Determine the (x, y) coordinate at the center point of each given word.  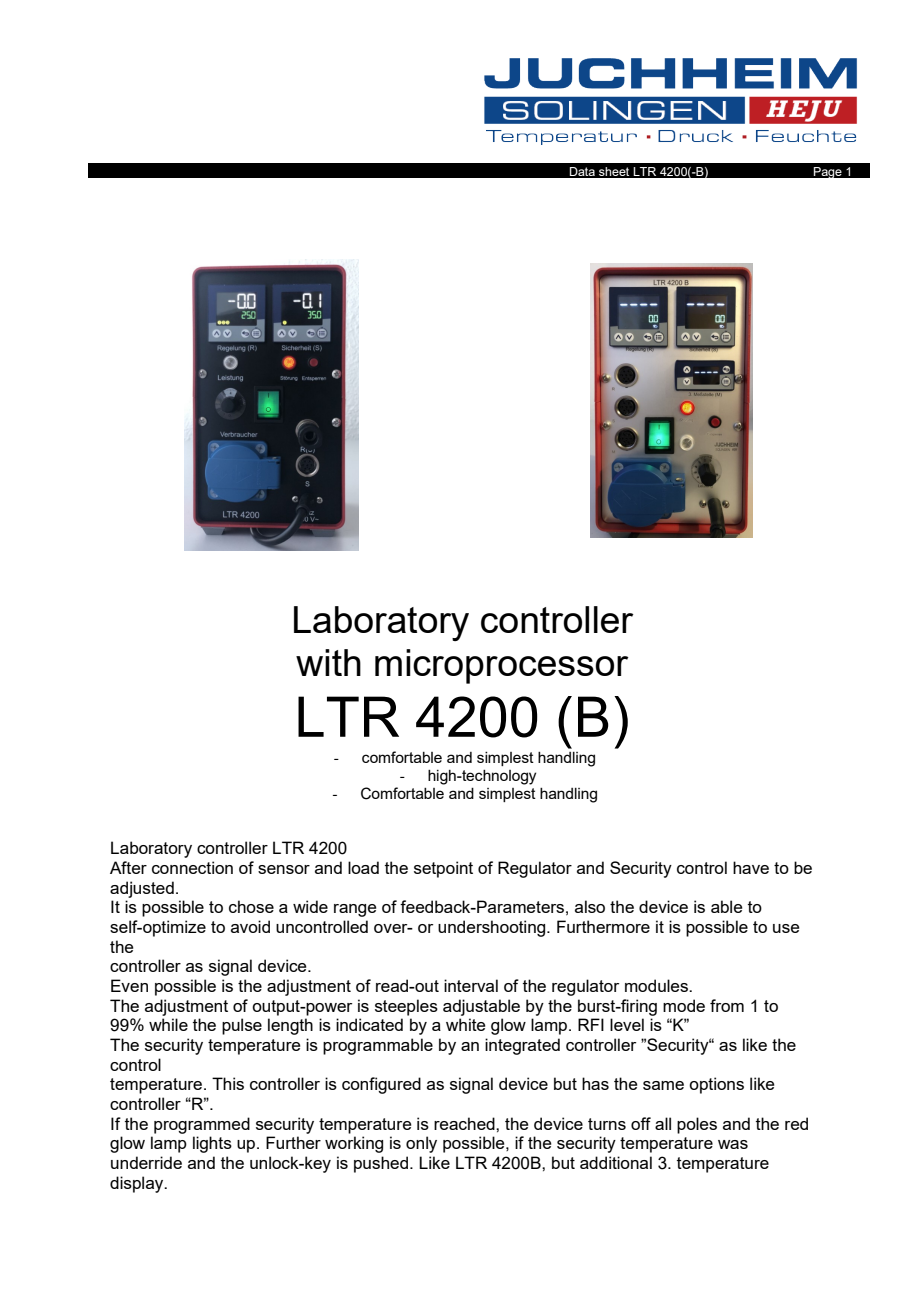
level (627, 1024)
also (590, 906)
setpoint (443, 869)
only (421, 1144)
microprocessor (502, 666)
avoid (250, 926)
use (786, 928)
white (465, 1024)
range (355, 910)
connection (192, 867)
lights (212, 1144)
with (328, 662)
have (751, 867)
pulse (242, 1026)
